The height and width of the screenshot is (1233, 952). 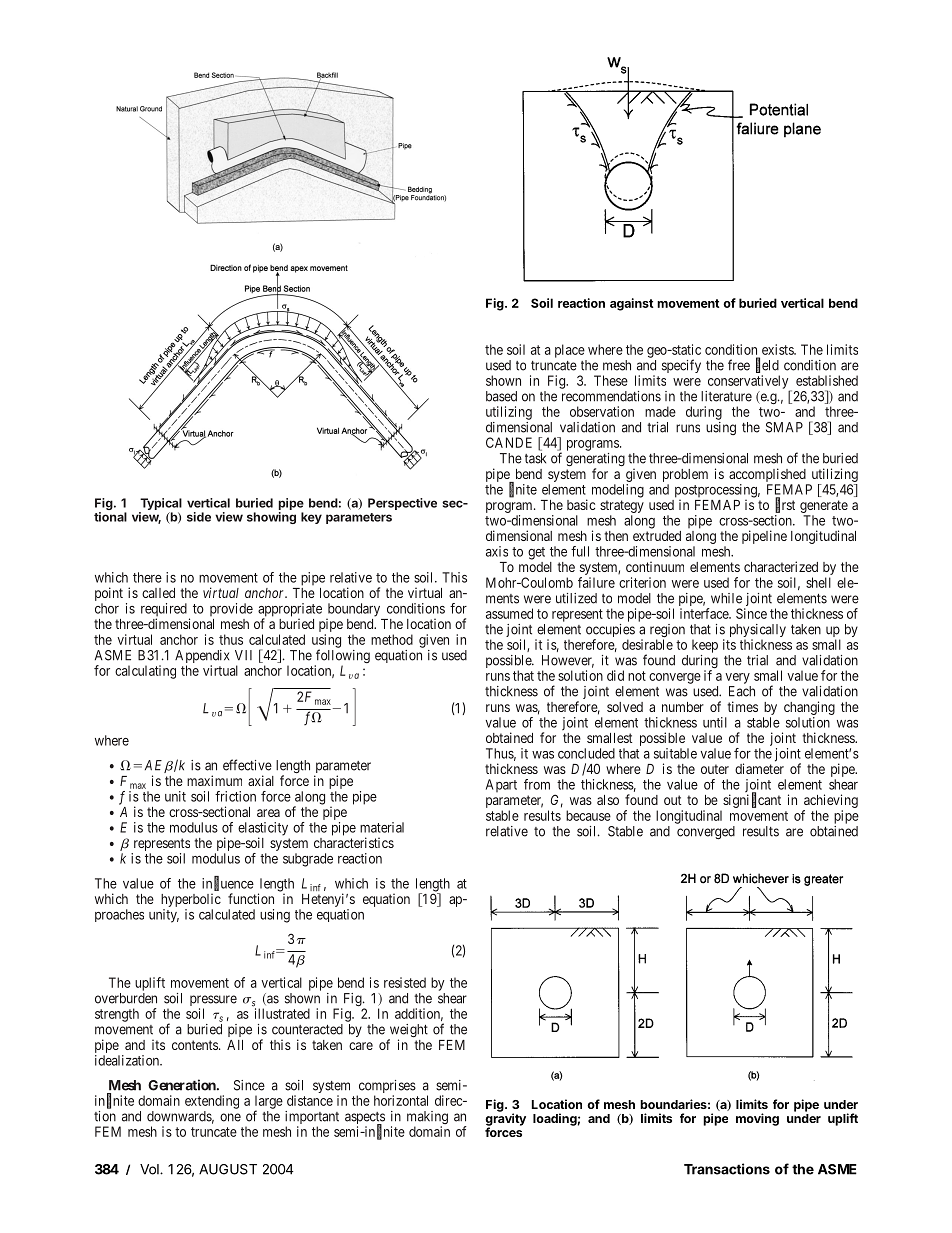 I want to click on significant, so click(x=751, y=802).
